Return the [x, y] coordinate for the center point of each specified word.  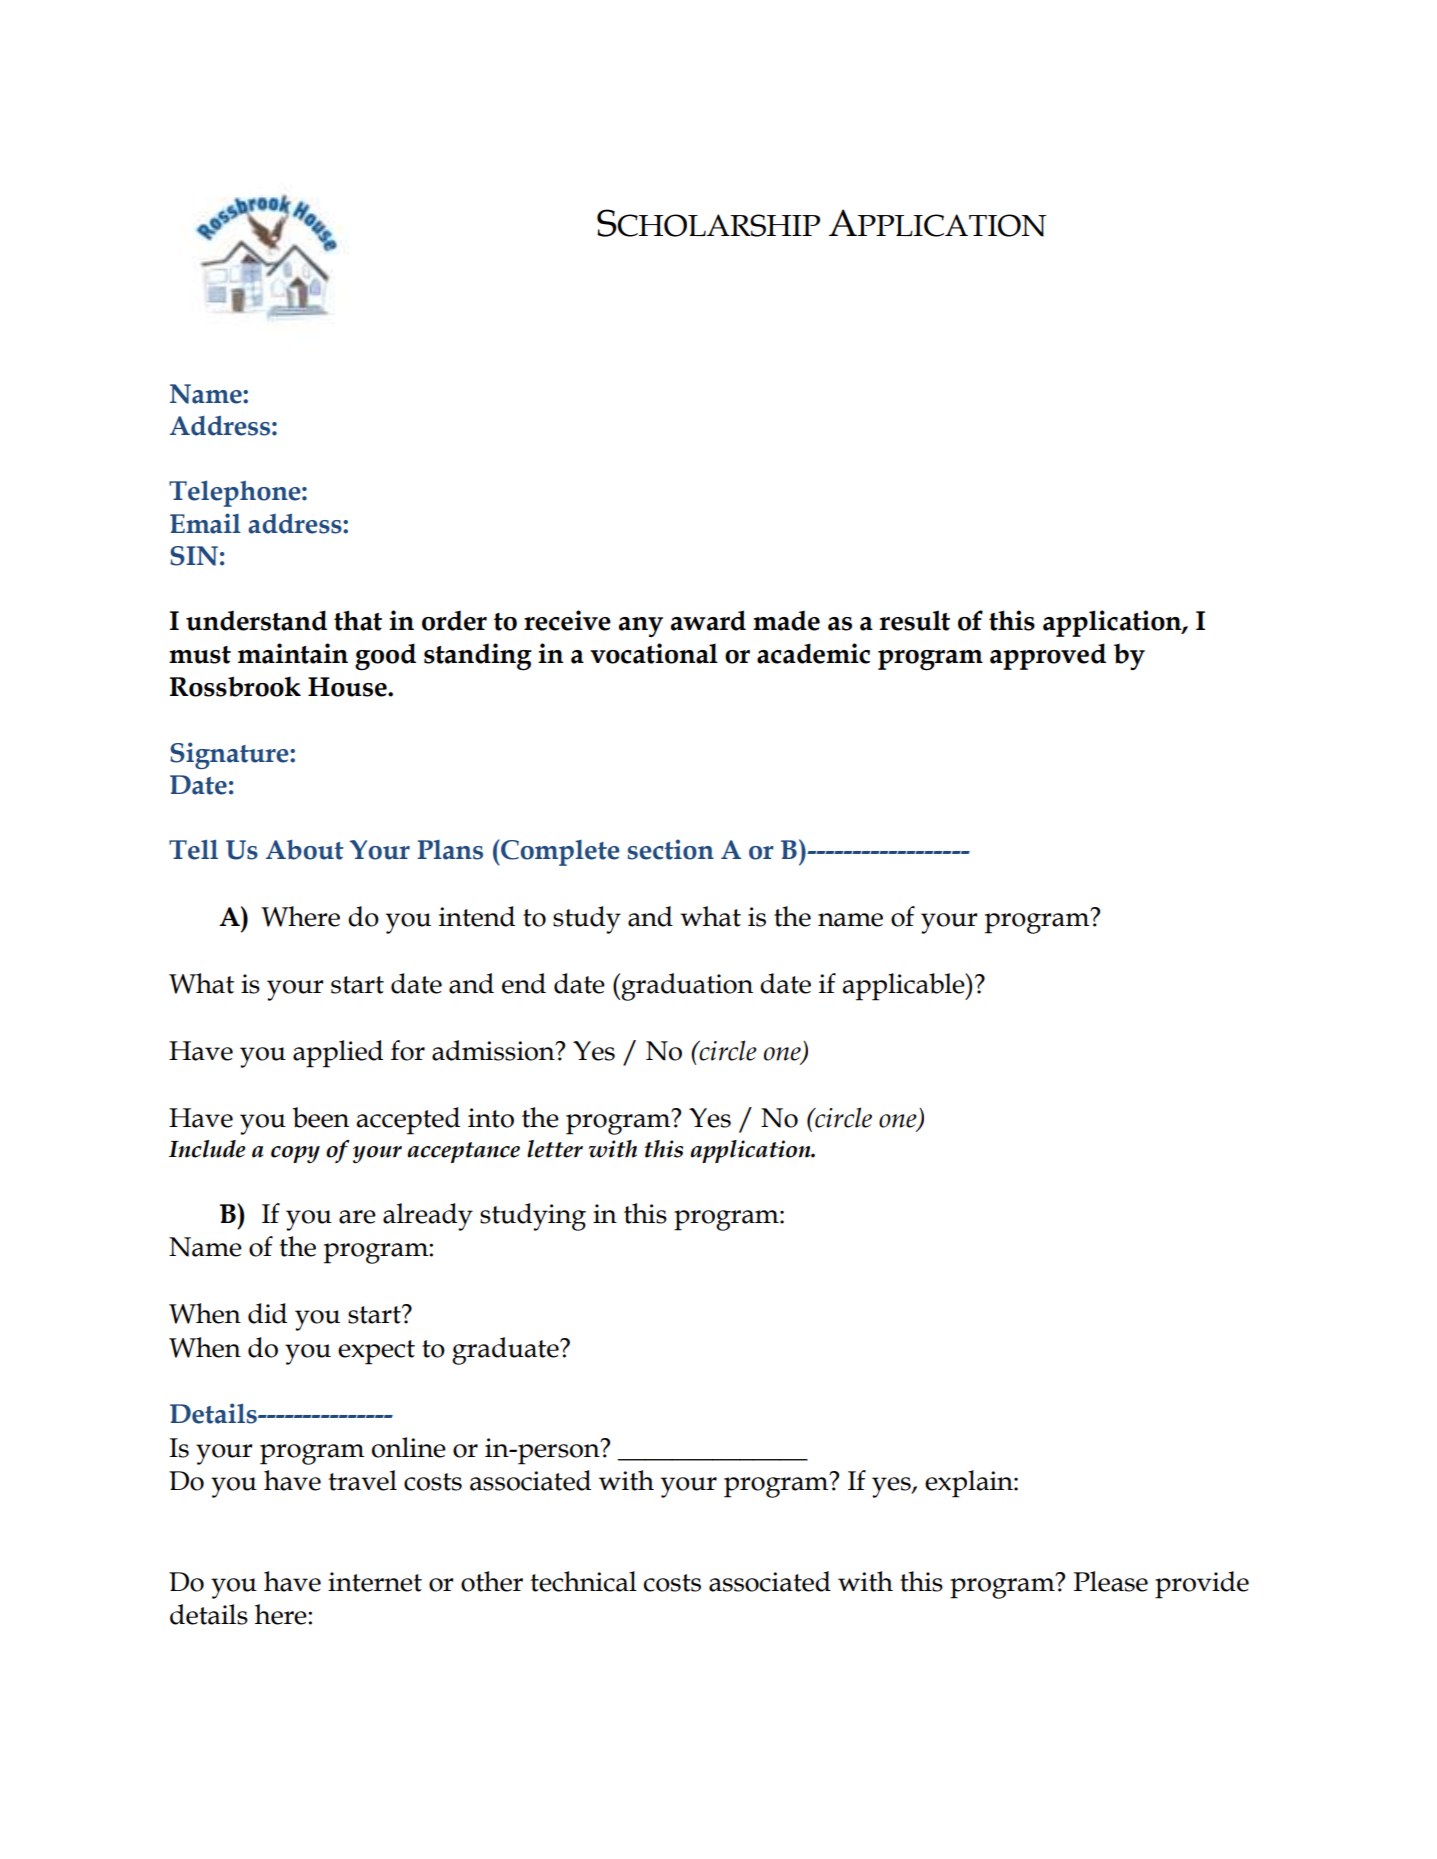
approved [1048, 656]
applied [338, 1054]
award [708, 620]
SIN [194, 556]
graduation [687, 987]
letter [555, 1149]
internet [375, 1582]
